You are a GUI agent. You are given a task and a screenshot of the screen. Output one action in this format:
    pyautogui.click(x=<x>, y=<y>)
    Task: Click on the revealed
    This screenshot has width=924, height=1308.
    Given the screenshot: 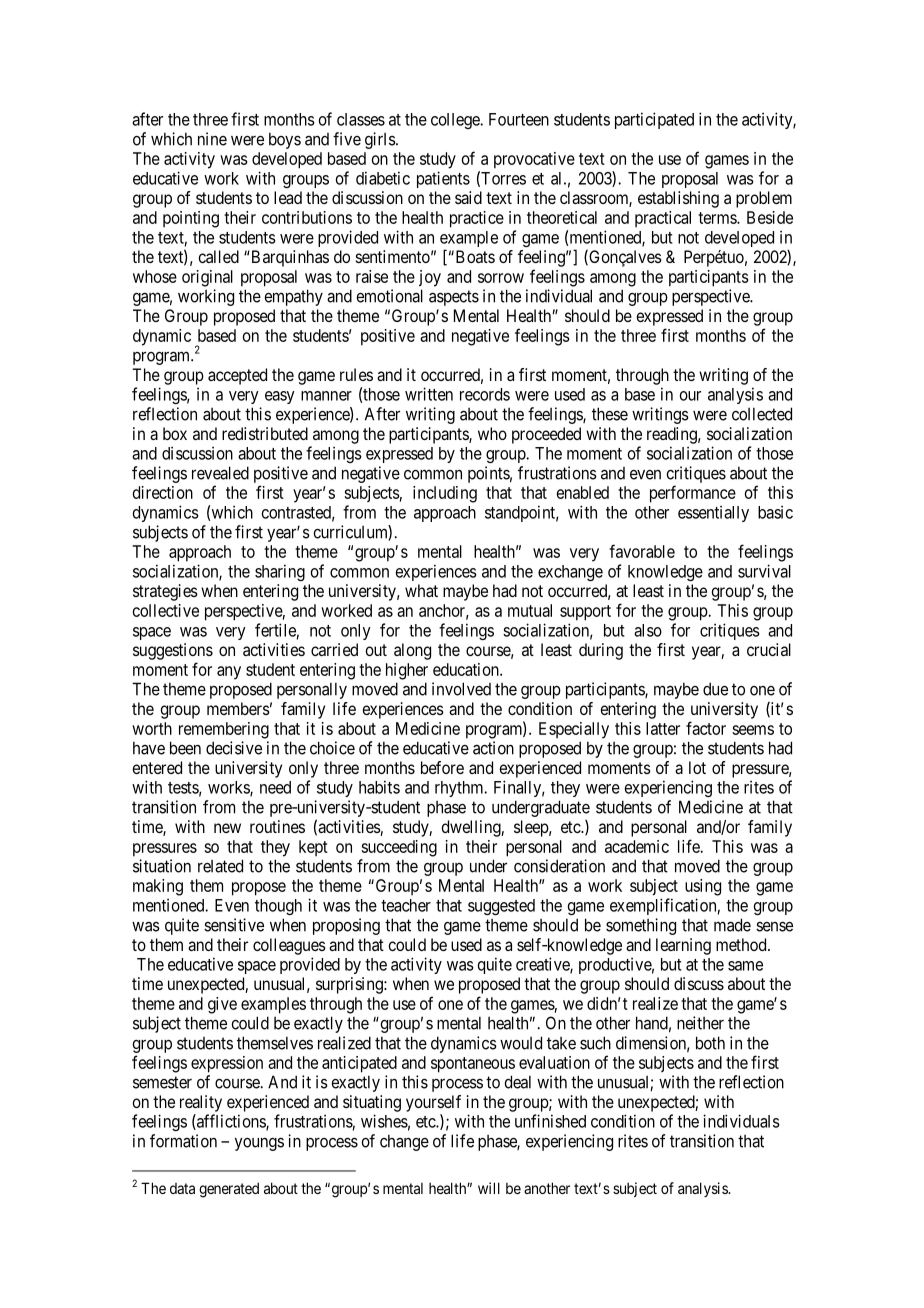 What is the action you would take?
    pyautogui.click(x=220, y=473)
